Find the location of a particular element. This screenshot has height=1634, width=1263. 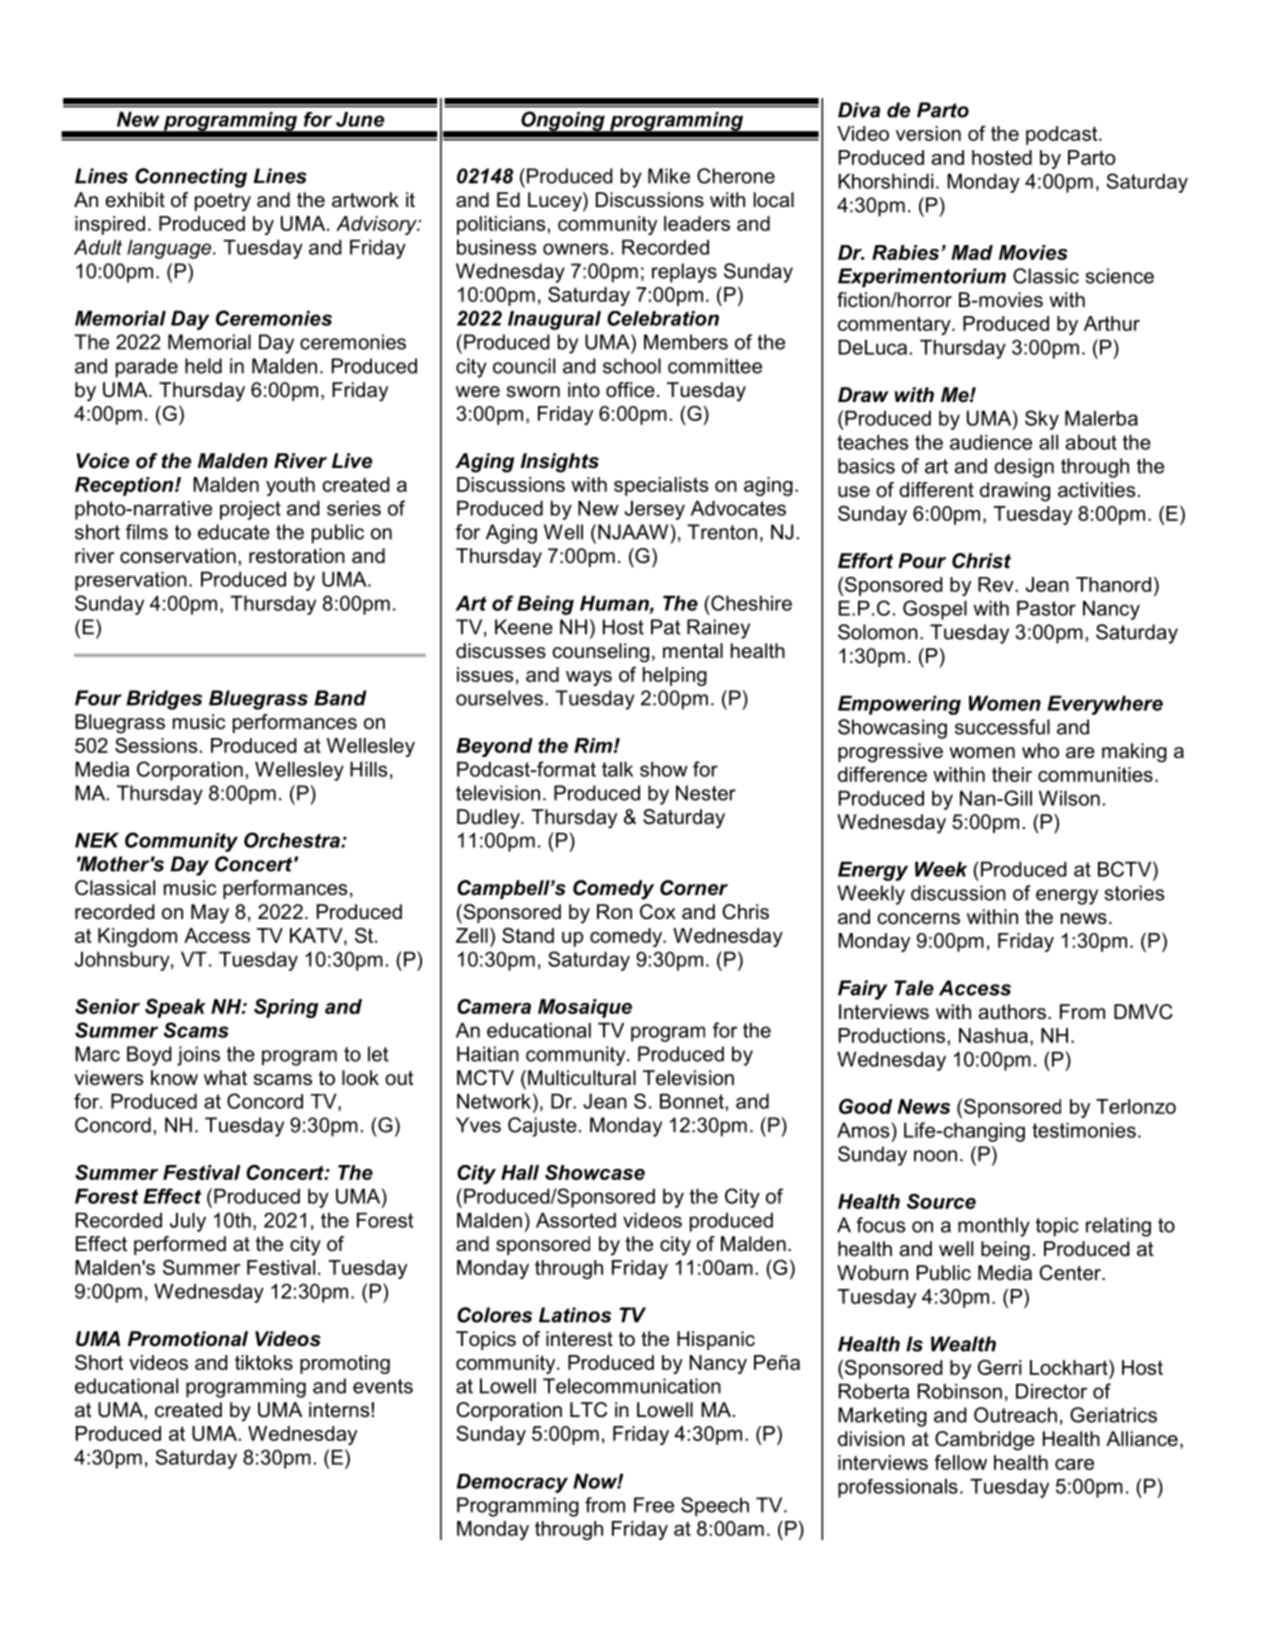

version is located at coordinates (928, 133).
